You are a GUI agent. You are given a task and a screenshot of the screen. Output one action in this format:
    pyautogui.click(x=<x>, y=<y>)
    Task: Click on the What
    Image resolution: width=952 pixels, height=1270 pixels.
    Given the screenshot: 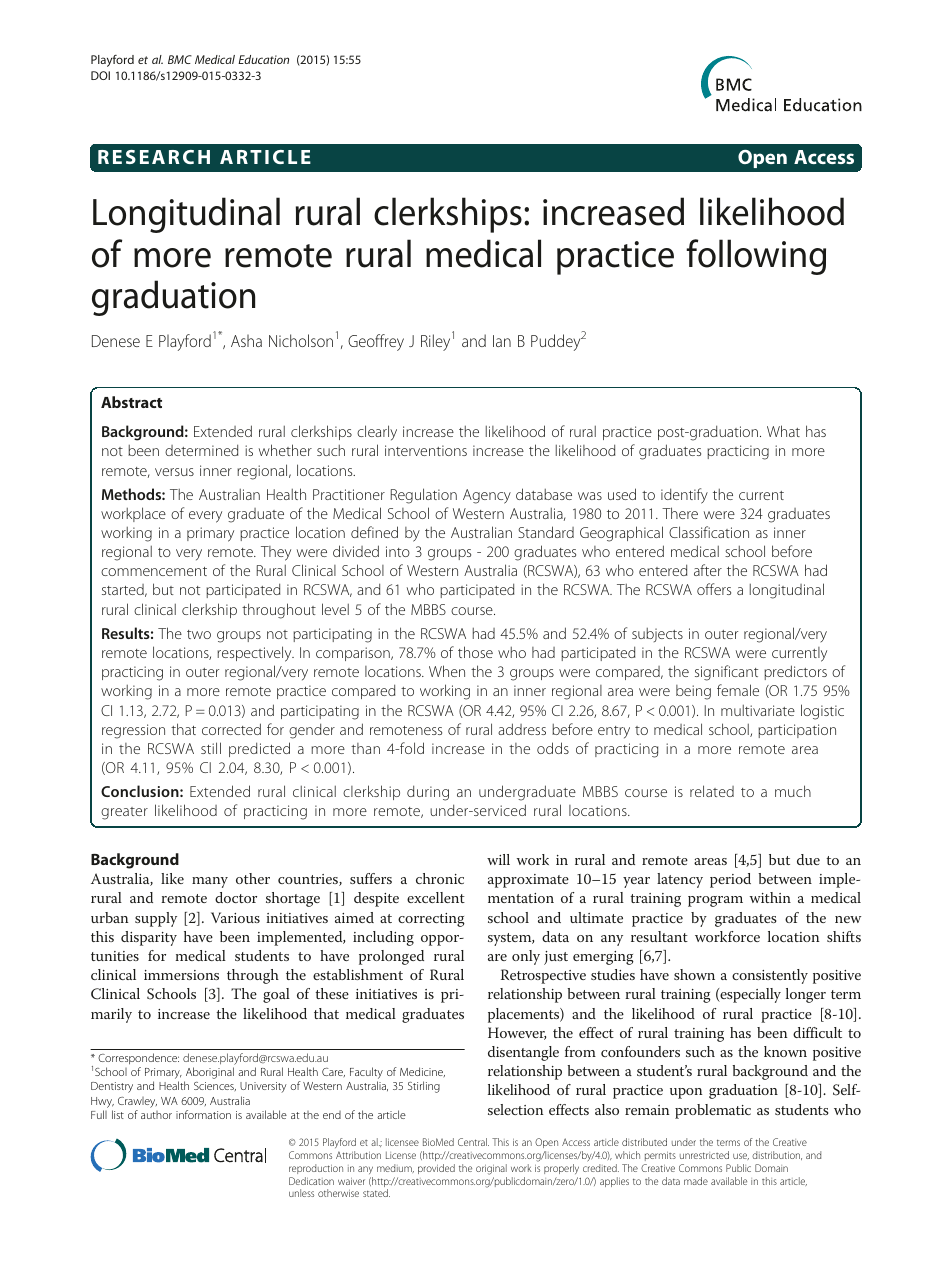 What is the action you would take?
    pyautogui.click(x=783, y=431)
